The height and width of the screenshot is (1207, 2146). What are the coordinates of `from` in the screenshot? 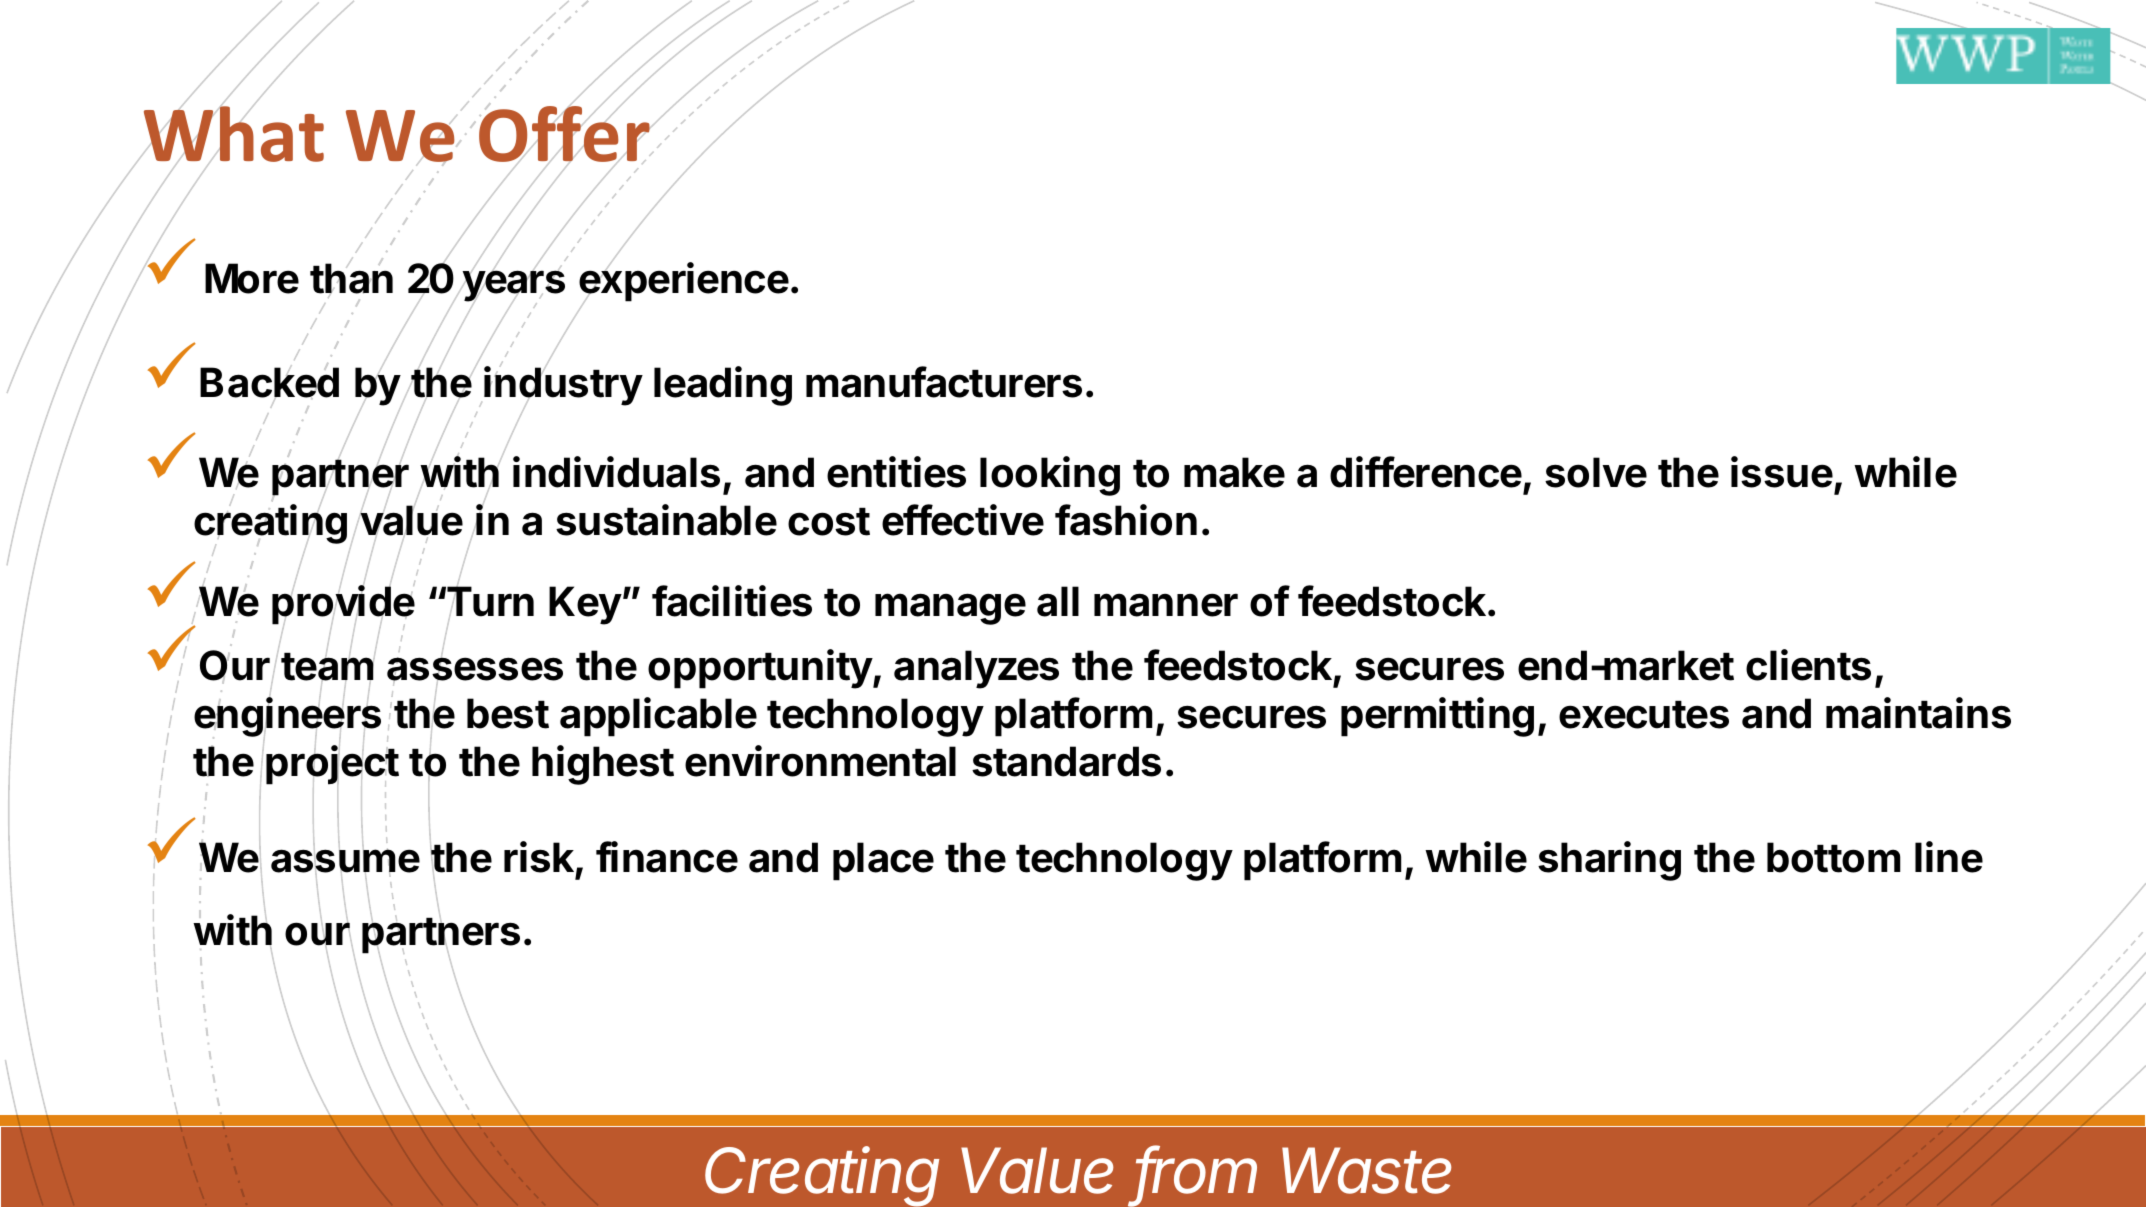 It's located at (1196, 1171).
